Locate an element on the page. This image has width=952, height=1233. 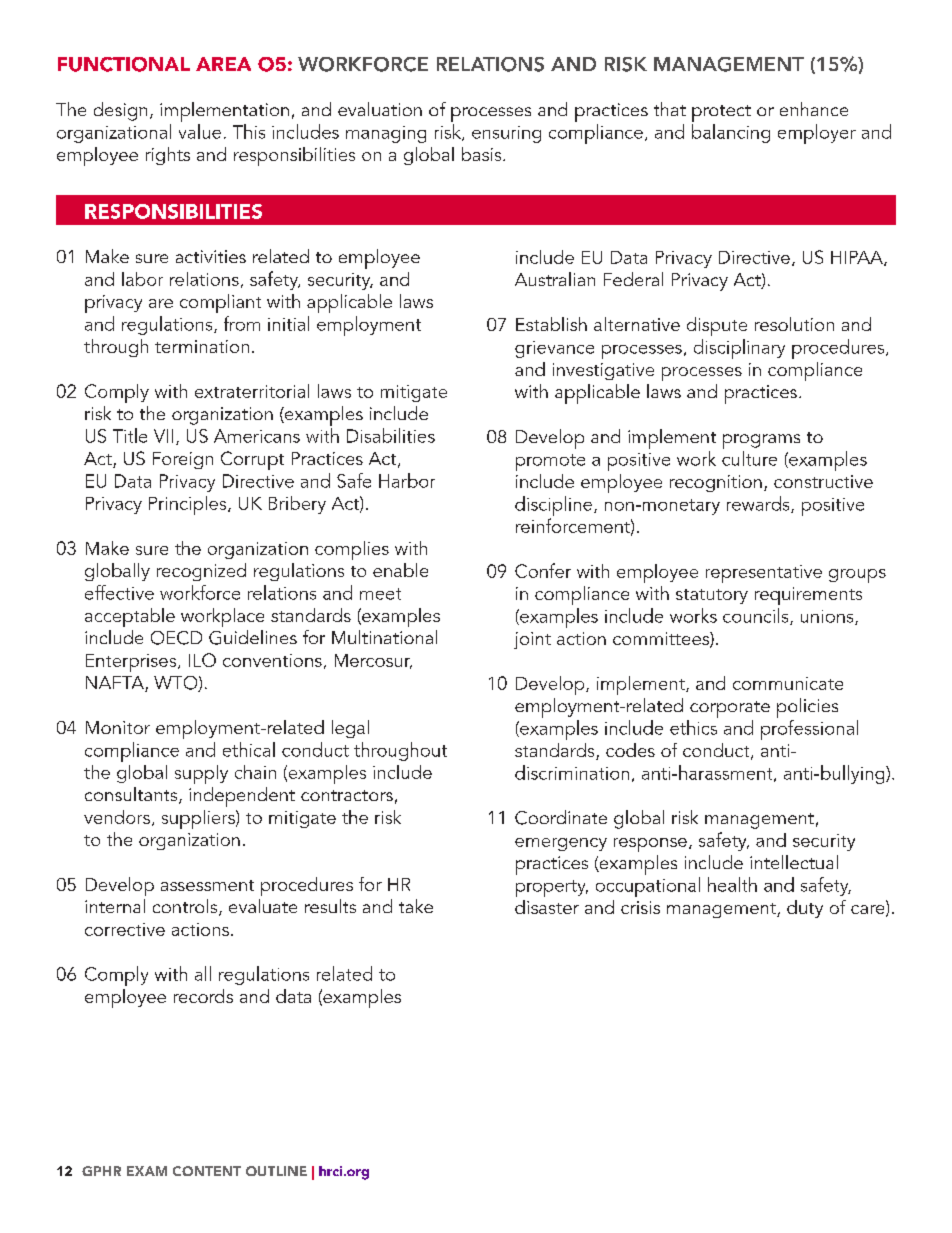
OECD is located at coordinates (176, 638).
